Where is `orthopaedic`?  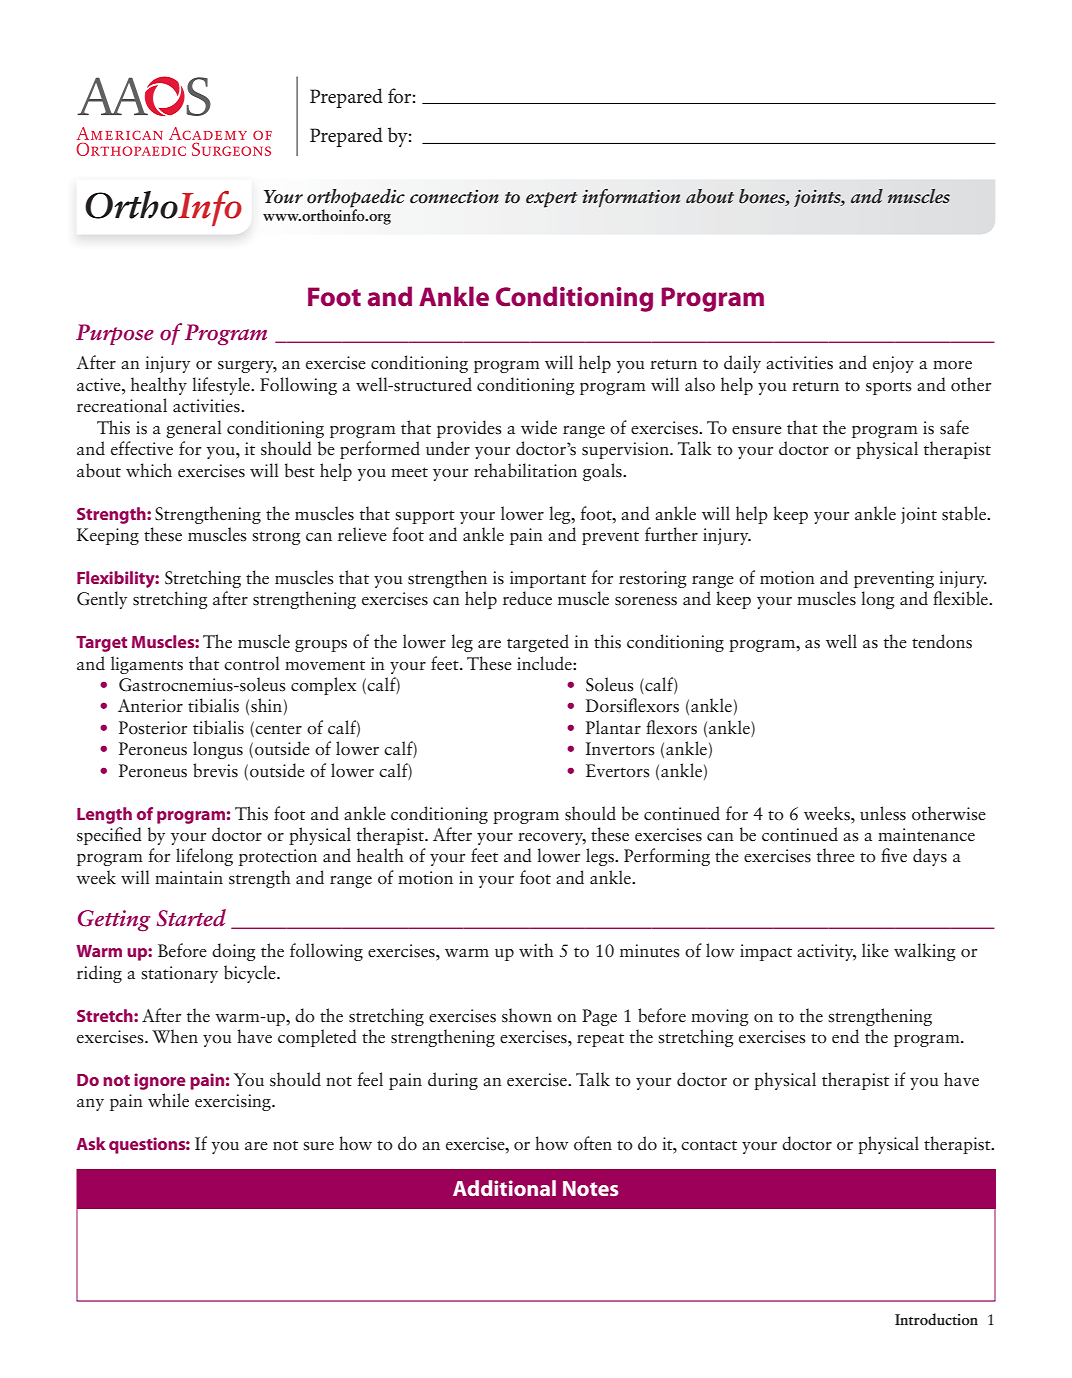
orthopaedic is located at coordinates (356, 199).
